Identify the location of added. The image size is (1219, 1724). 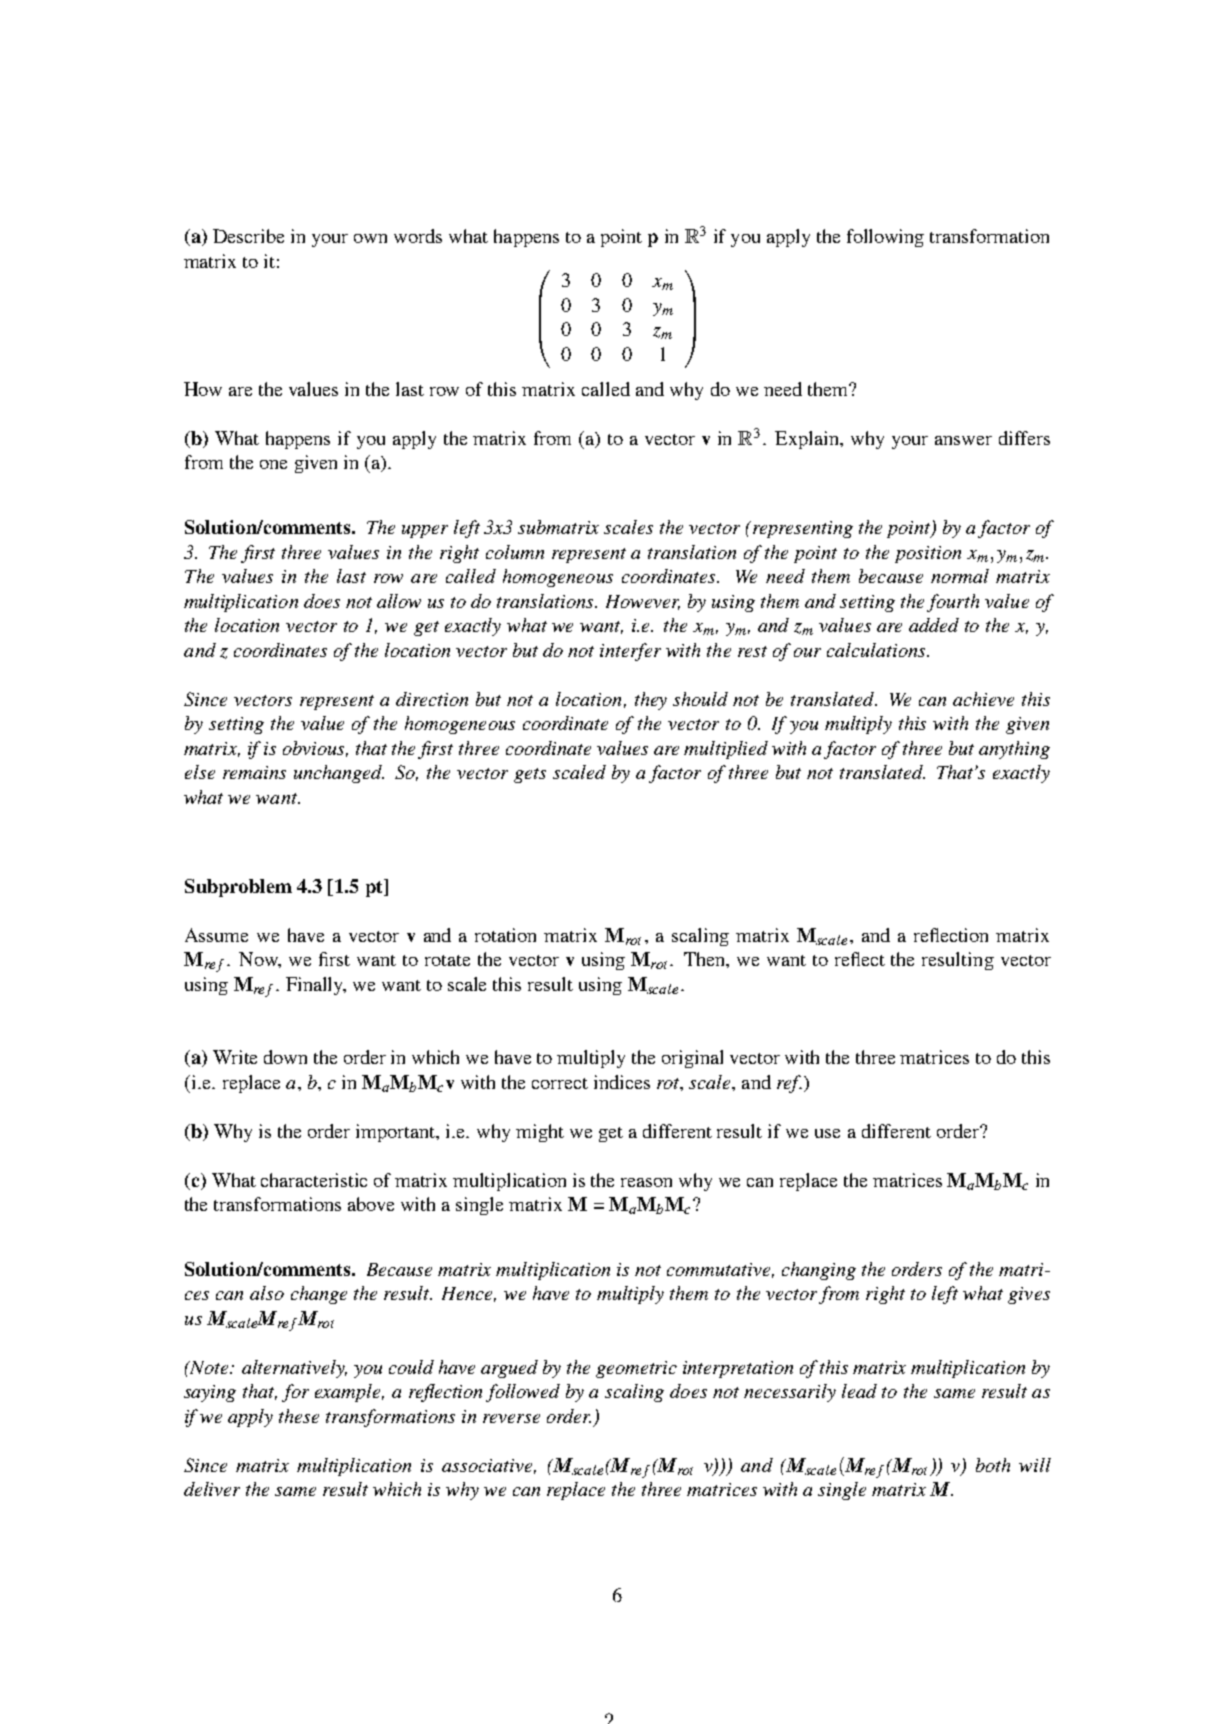
(934, 625).
